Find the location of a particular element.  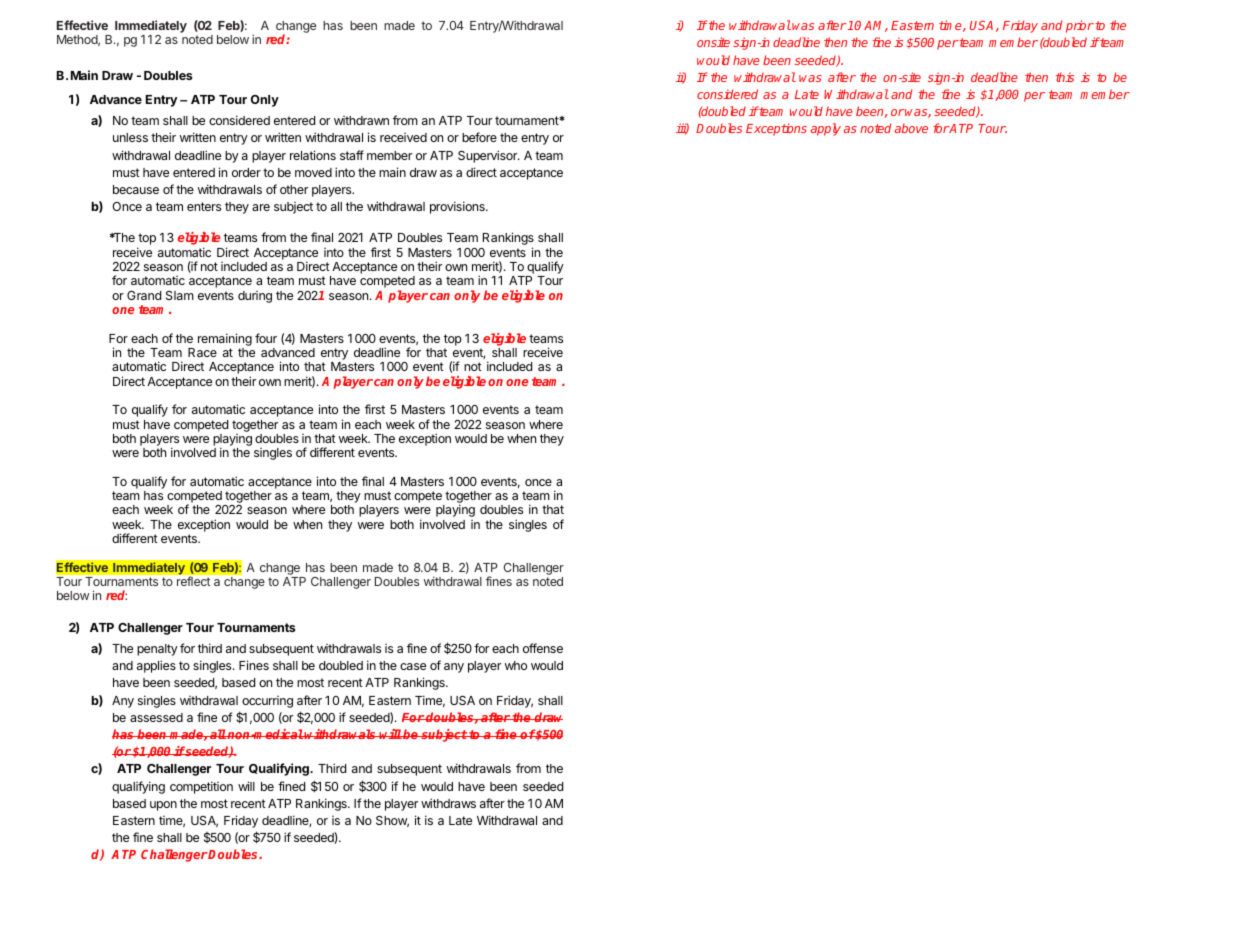

this is located at coordinates (1065, 77).
